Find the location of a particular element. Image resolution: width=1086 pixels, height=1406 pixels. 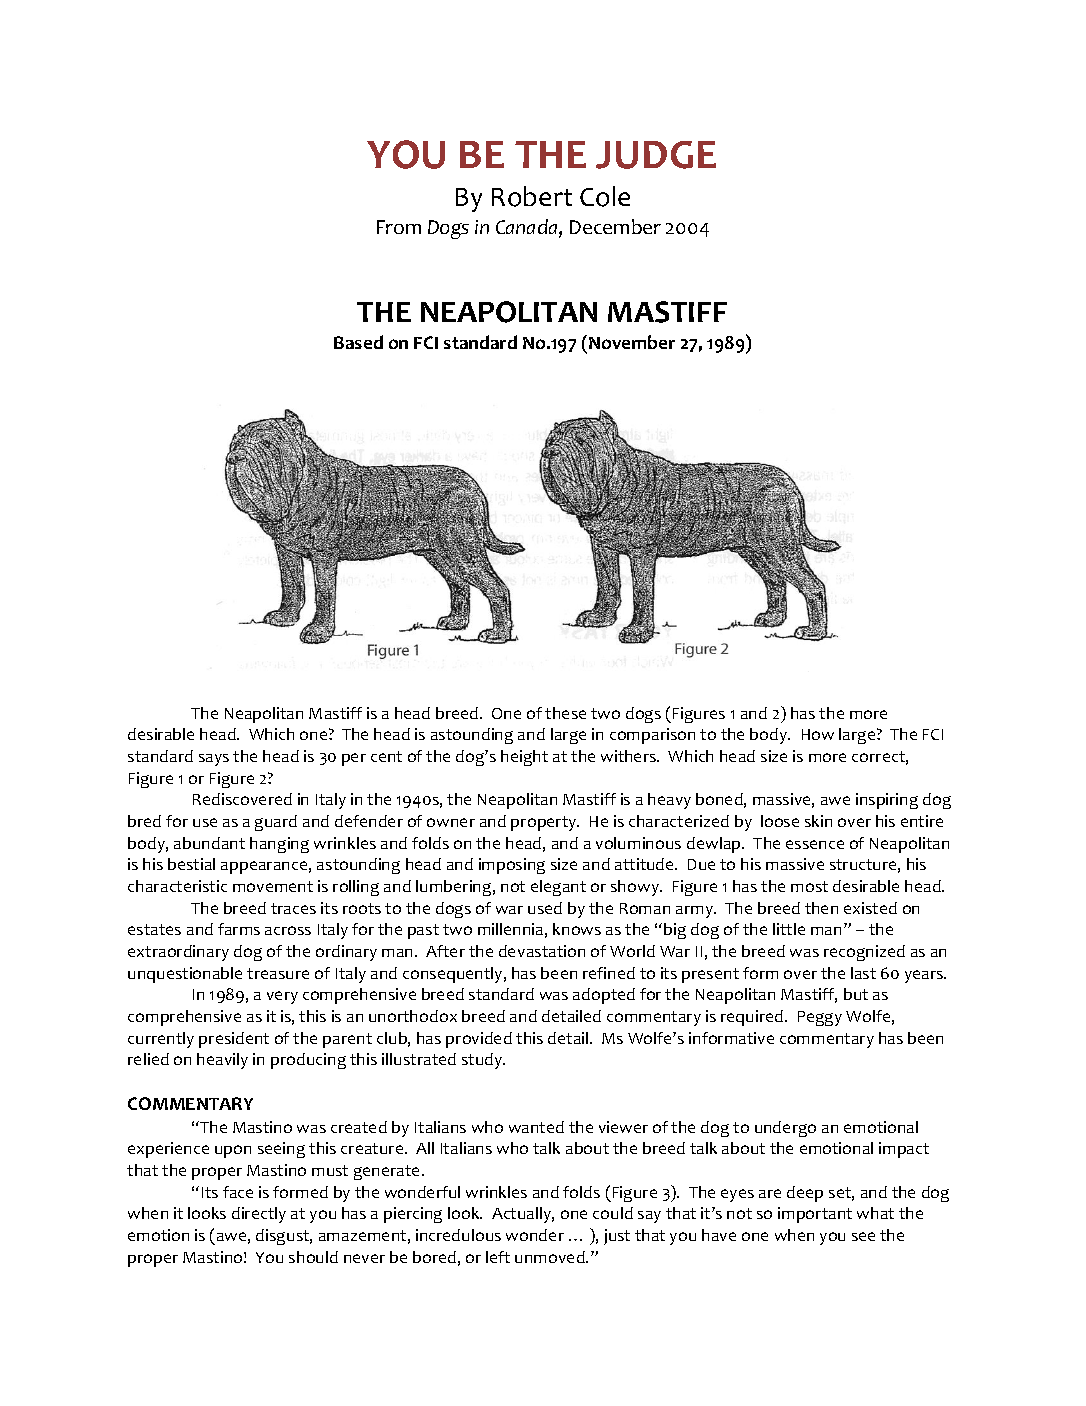

these is located at coordinates (565, 713).
